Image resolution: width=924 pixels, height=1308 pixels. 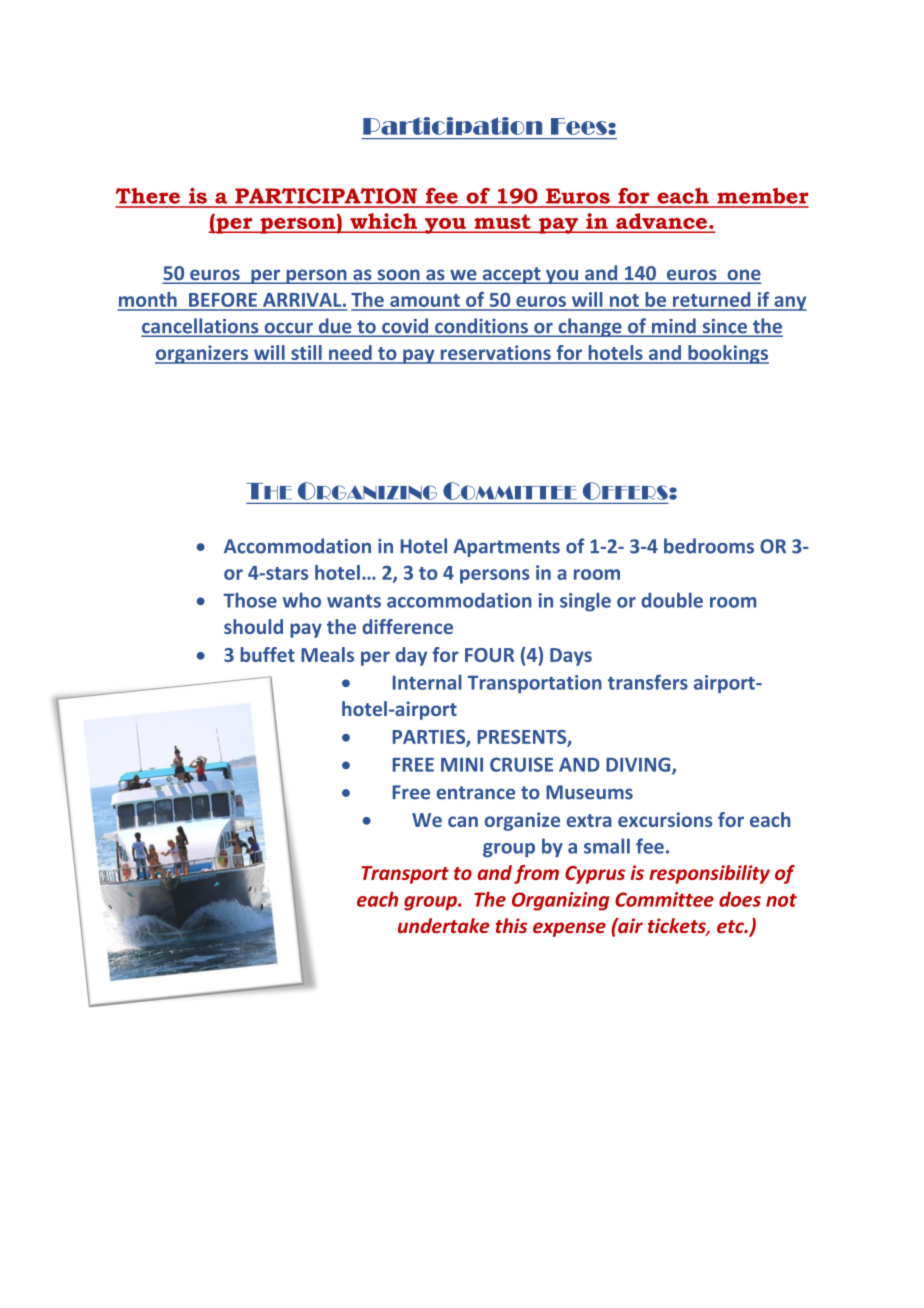 I want to click on Those, so click(x=250, y=600).
